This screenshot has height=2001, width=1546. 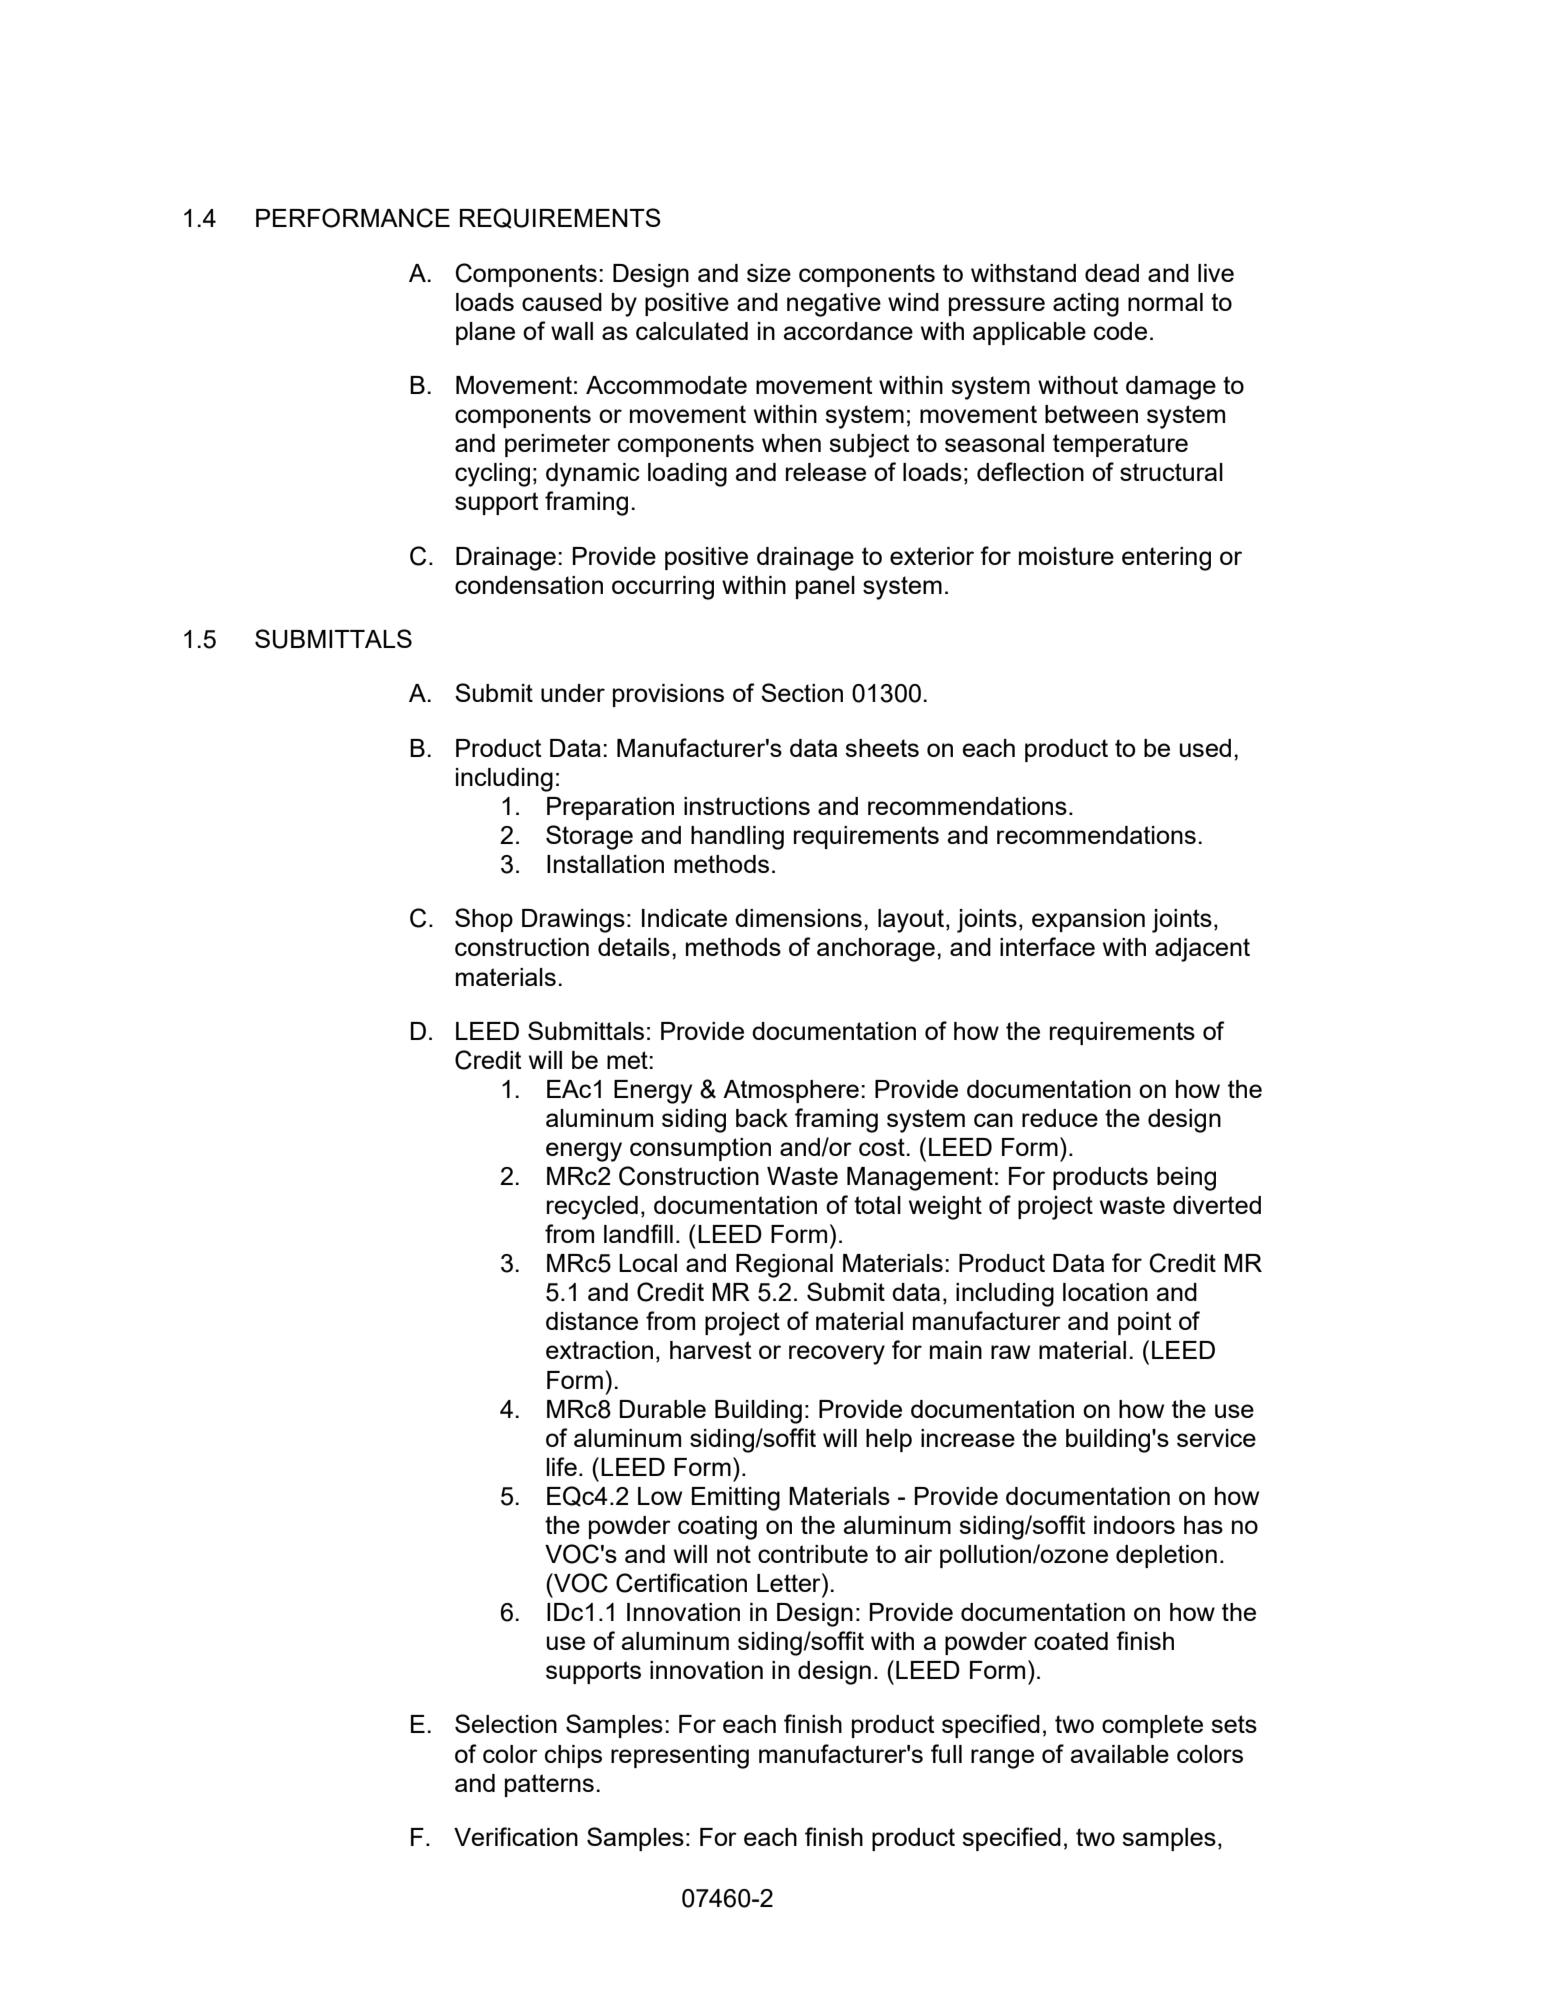 I want to click on Atmosphere, so click(x=791, y=1091).
